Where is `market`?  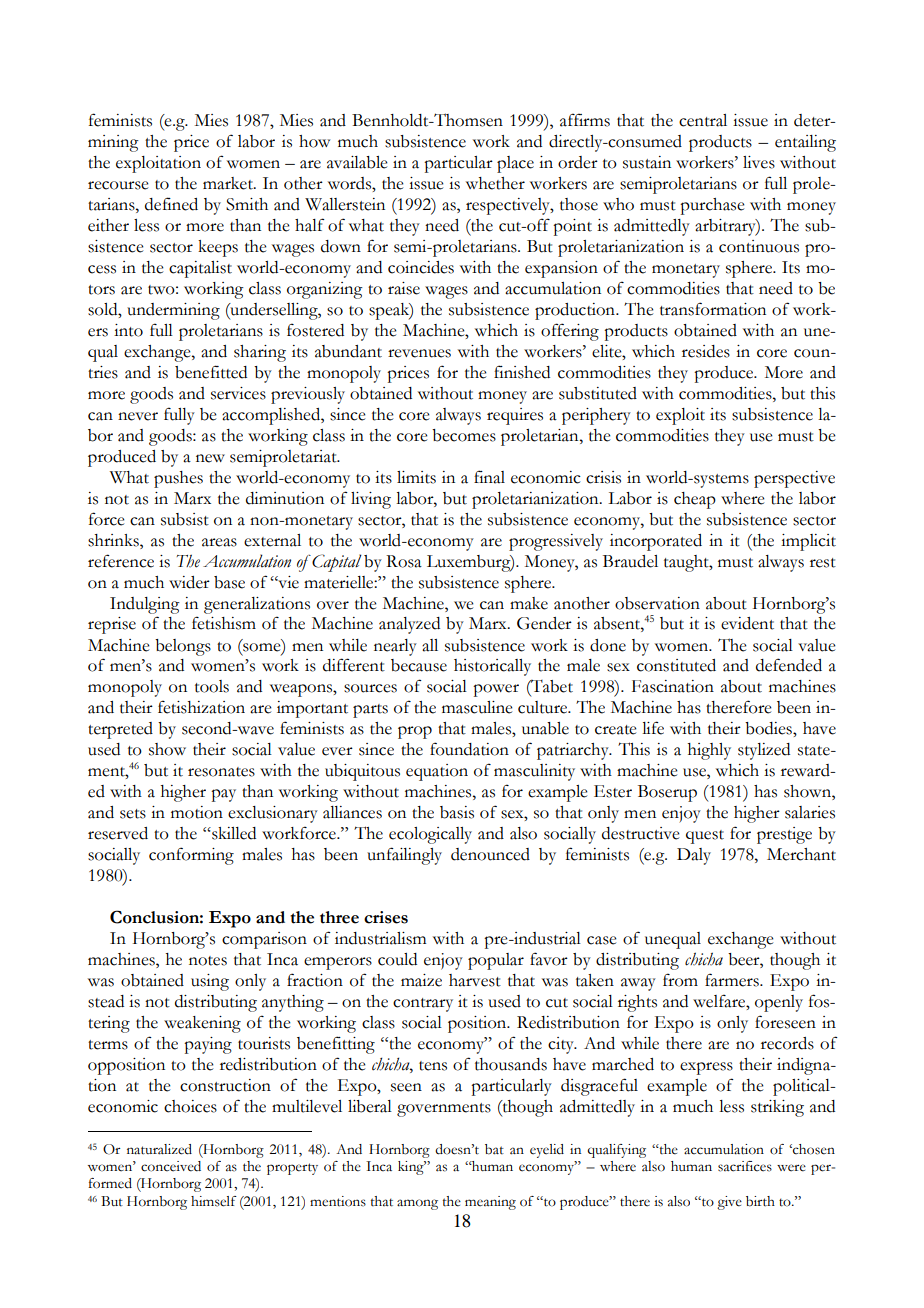 market is located at coordinates (229, 183).
